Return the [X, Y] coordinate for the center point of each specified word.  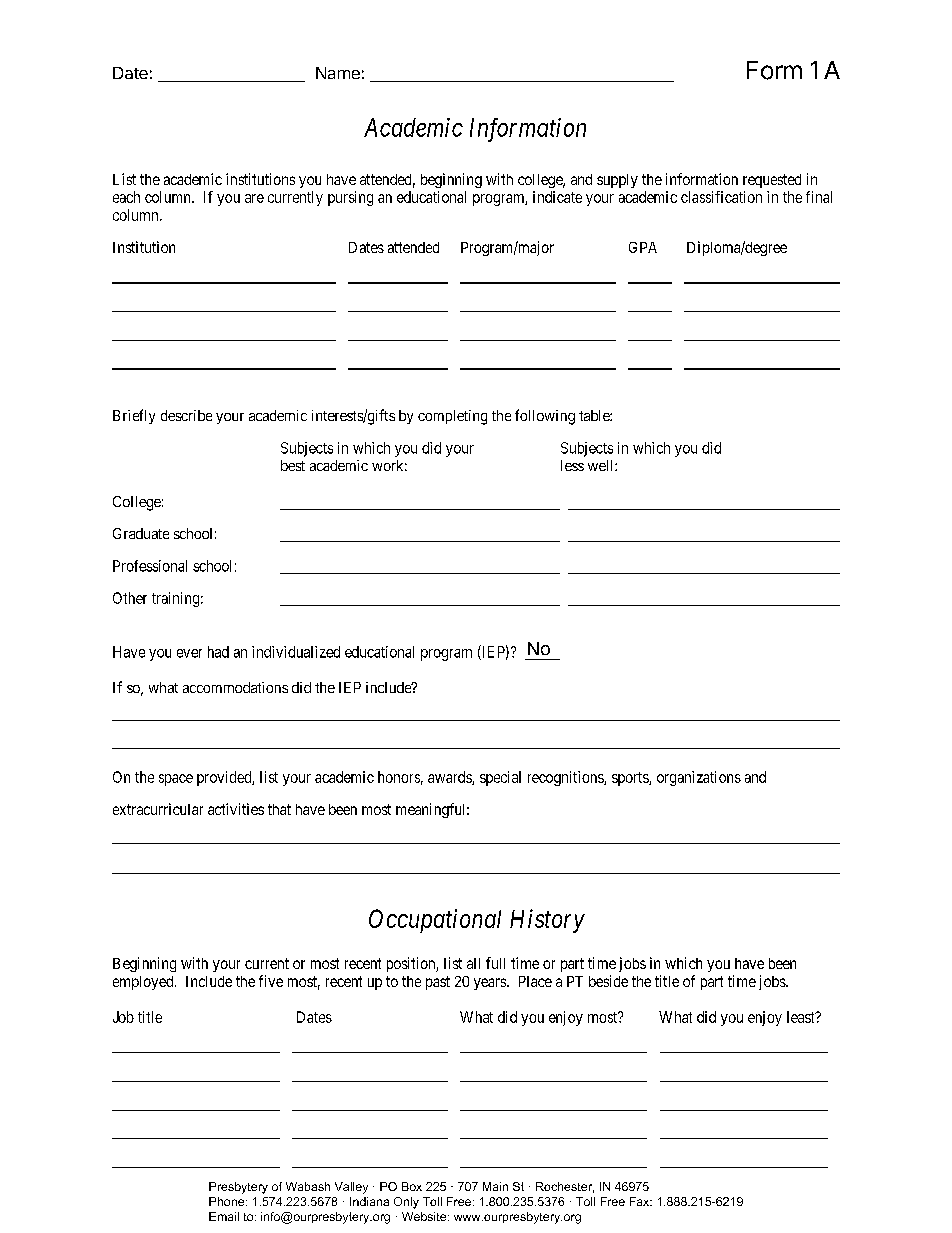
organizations [699, 778]
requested [772, 181]
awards [450, 778]
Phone [228, 1201]
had [218, 652]
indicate [557, 197]
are [254, 198]
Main [495, 1186]
